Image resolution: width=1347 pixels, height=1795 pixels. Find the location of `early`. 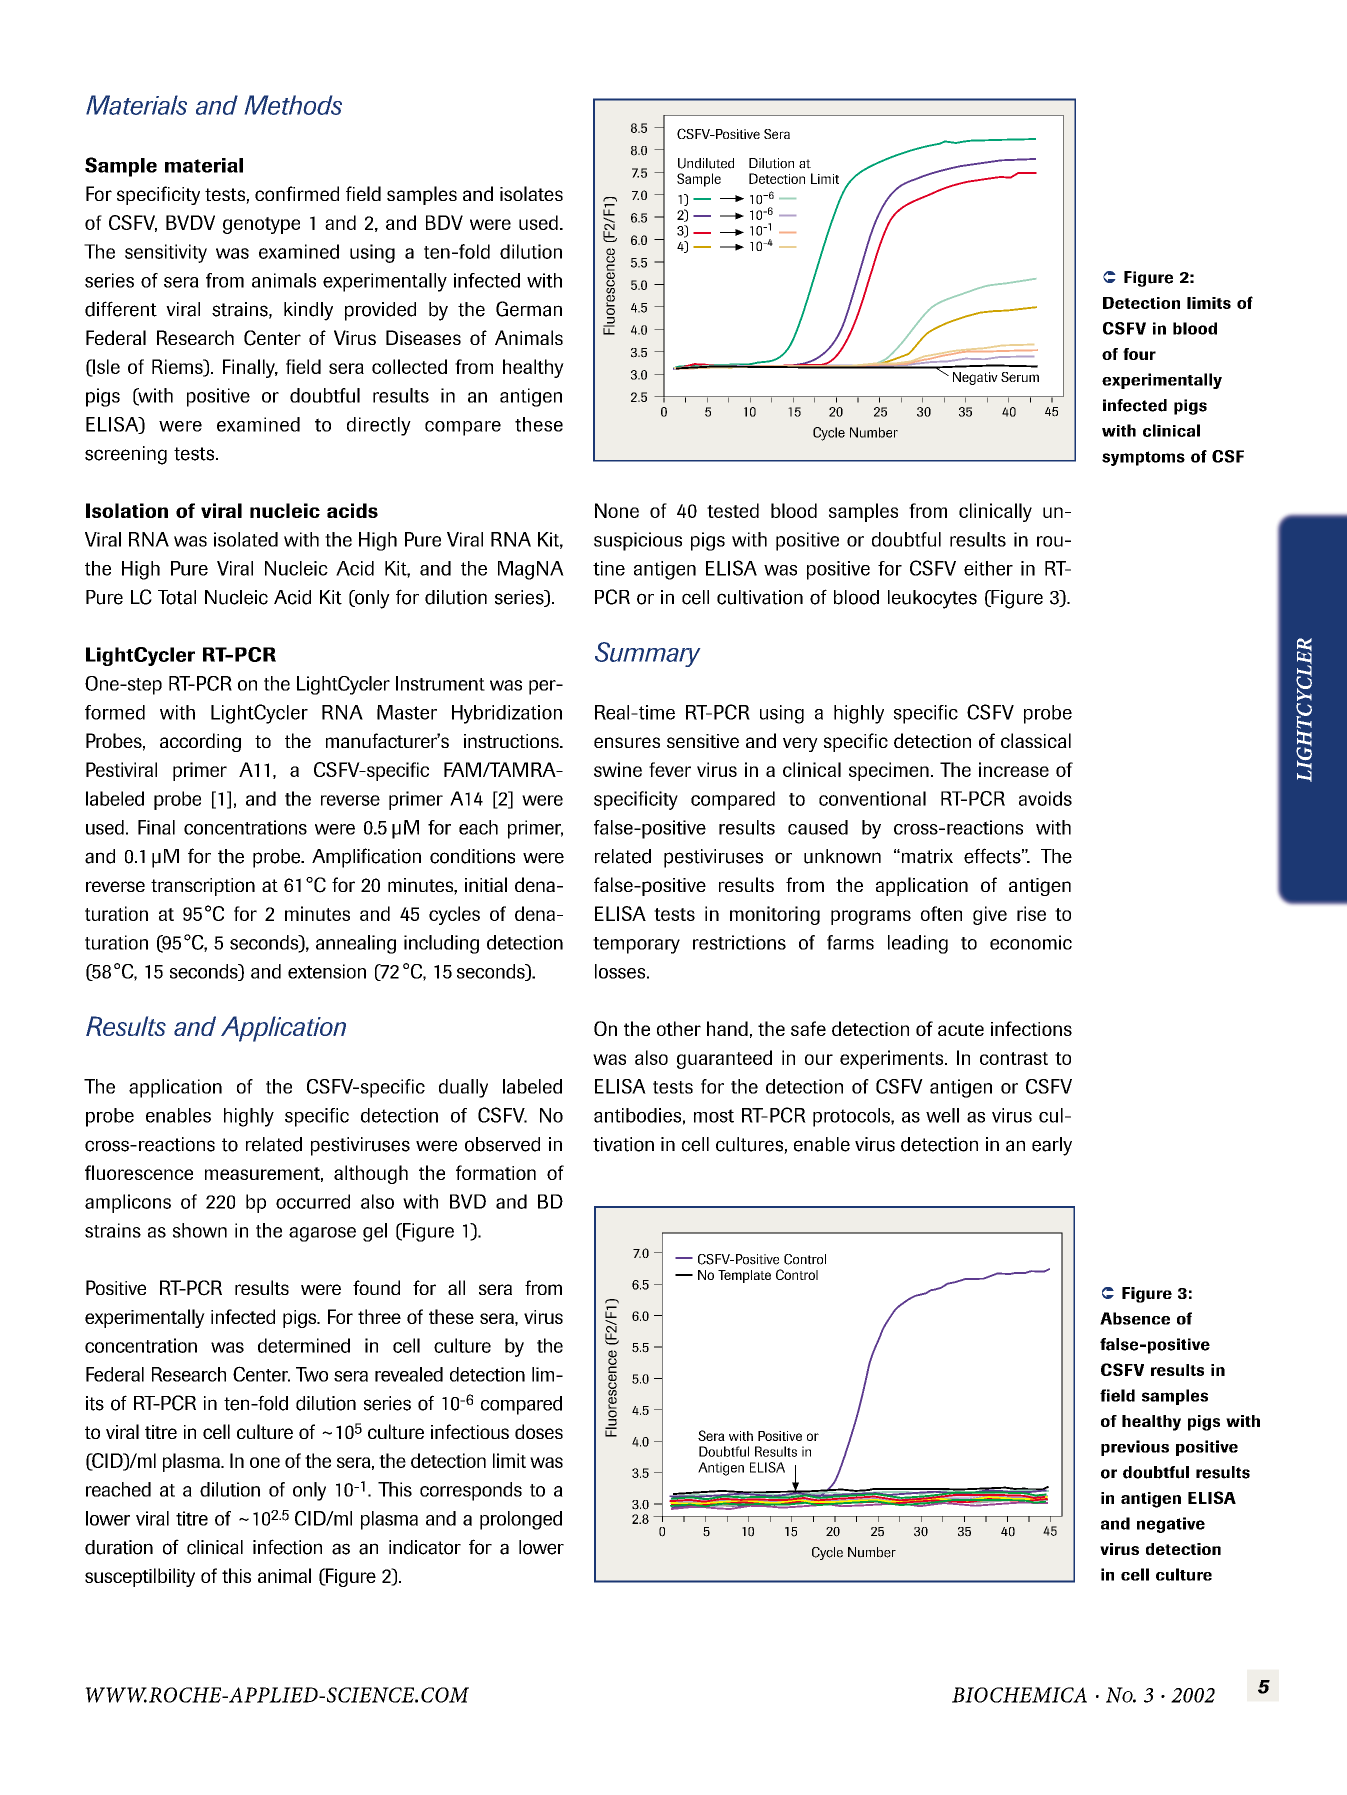

early is located at coordinates (1052, 1146).
